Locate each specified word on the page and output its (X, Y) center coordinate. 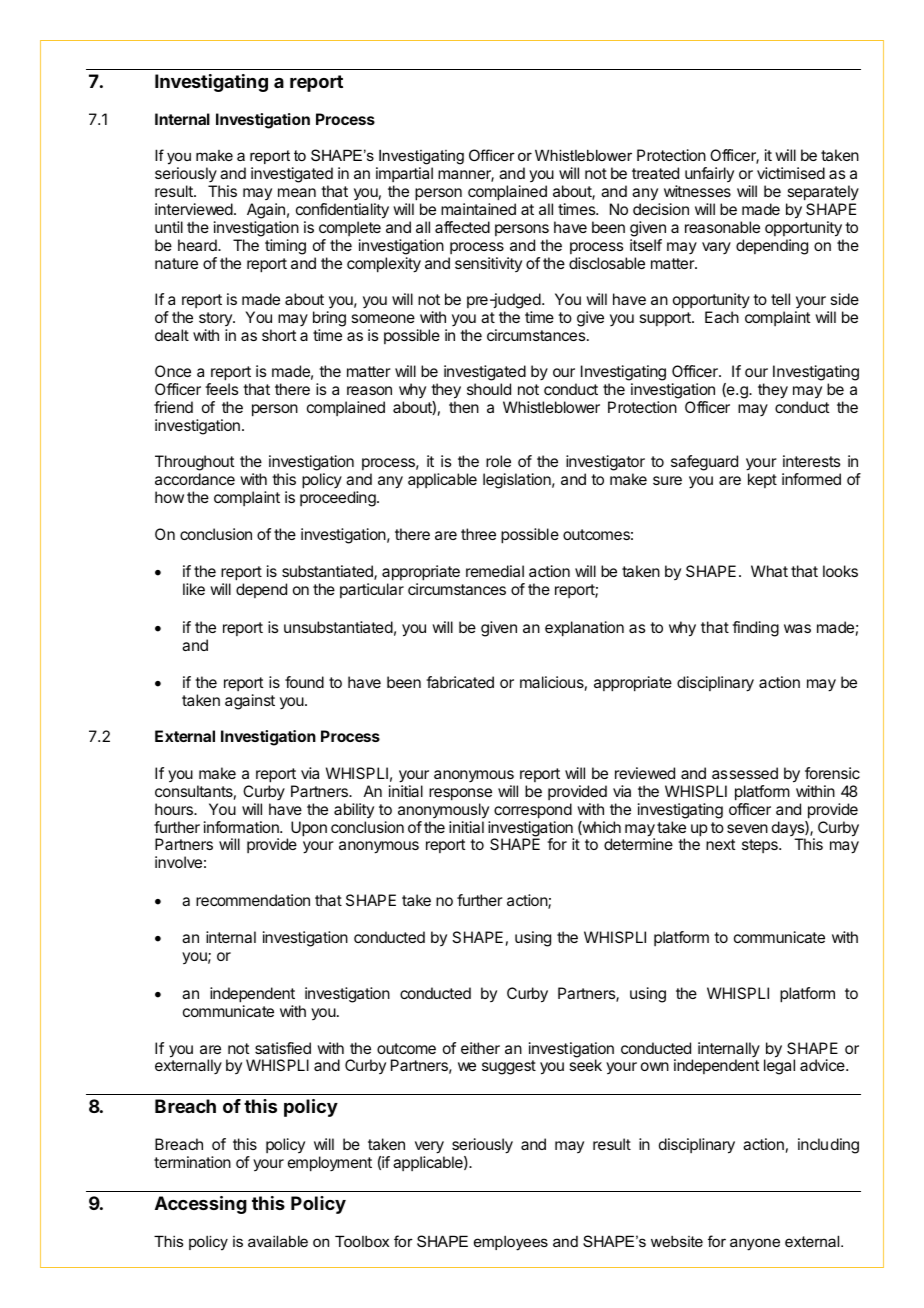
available (278, 1241)
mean (297, 192)
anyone (755, 1244)
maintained (478, 209)
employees (511, 1243)
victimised (791, 173)
